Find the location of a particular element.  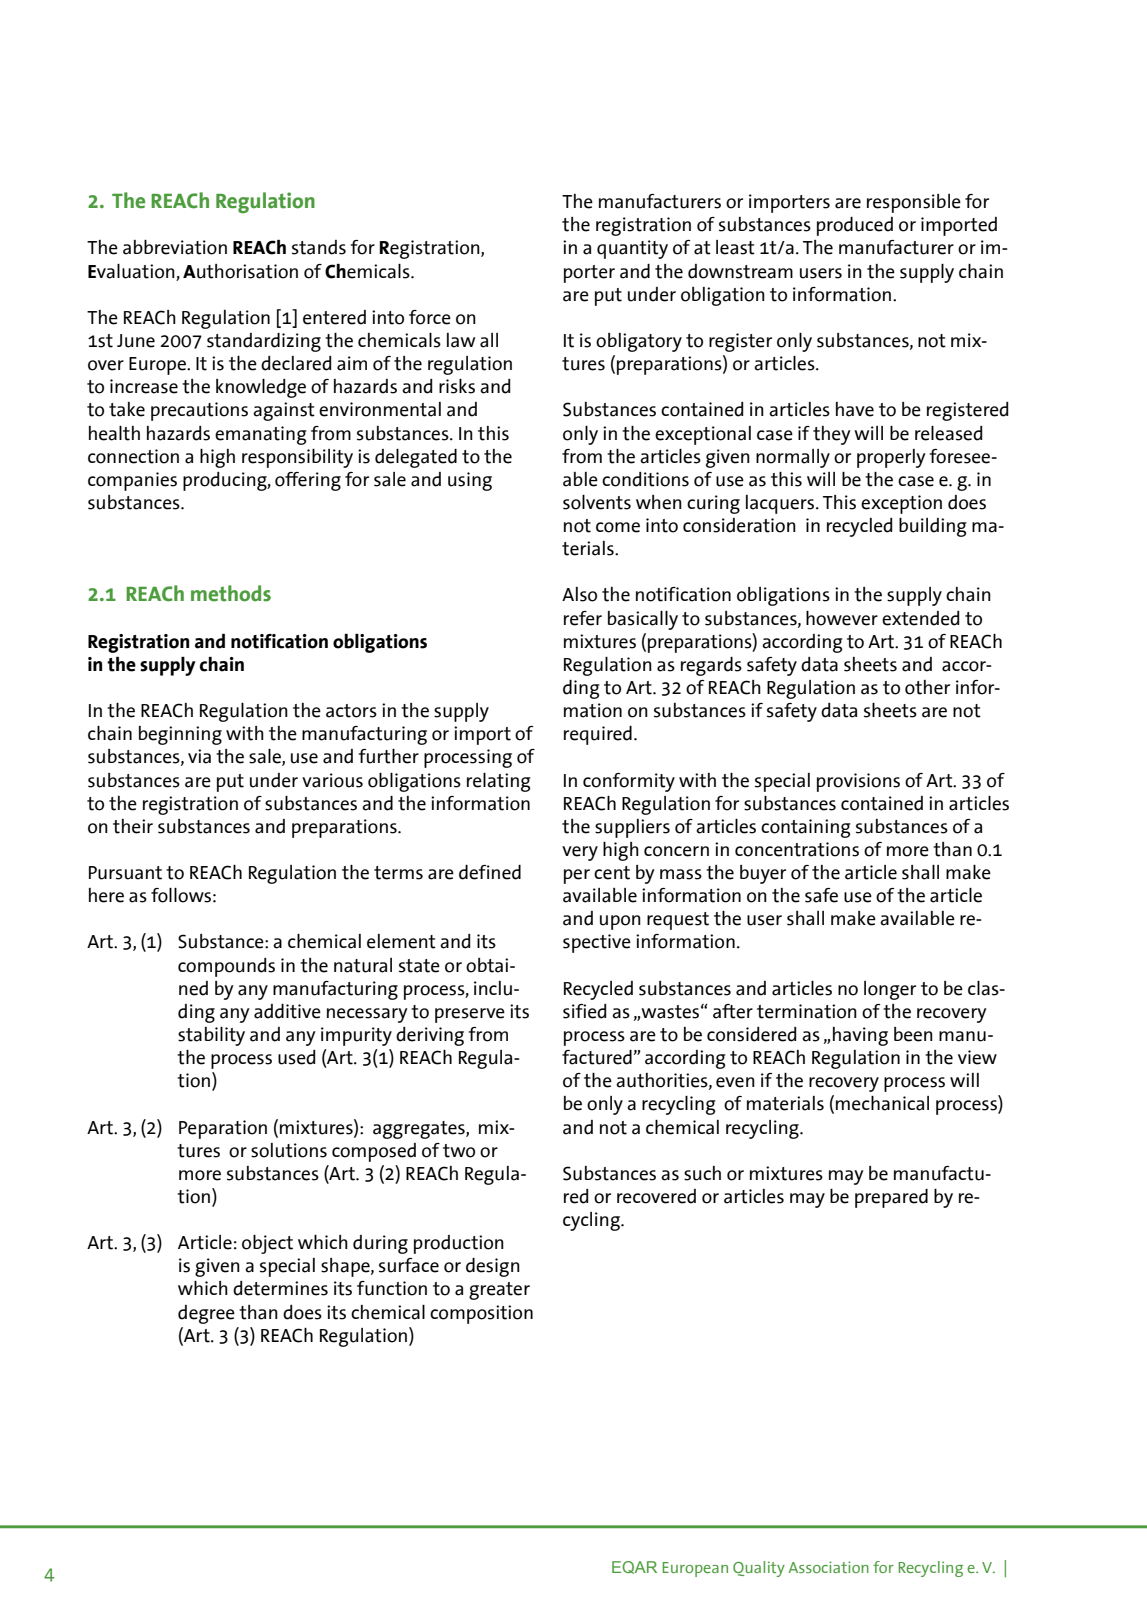

containing is located at coordinates (806, 828).
